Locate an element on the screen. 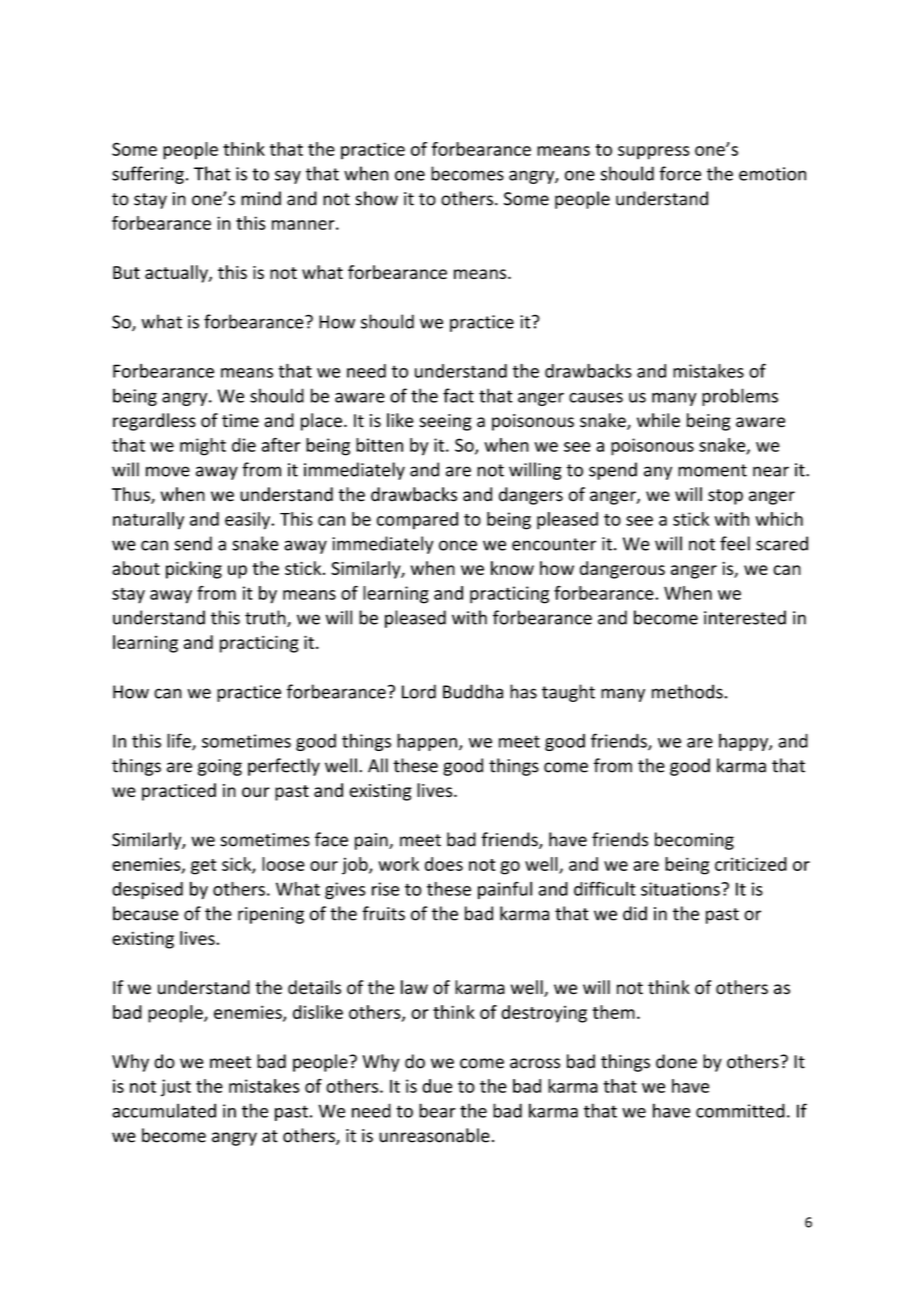  interested is located at coordinates (745, 617).
